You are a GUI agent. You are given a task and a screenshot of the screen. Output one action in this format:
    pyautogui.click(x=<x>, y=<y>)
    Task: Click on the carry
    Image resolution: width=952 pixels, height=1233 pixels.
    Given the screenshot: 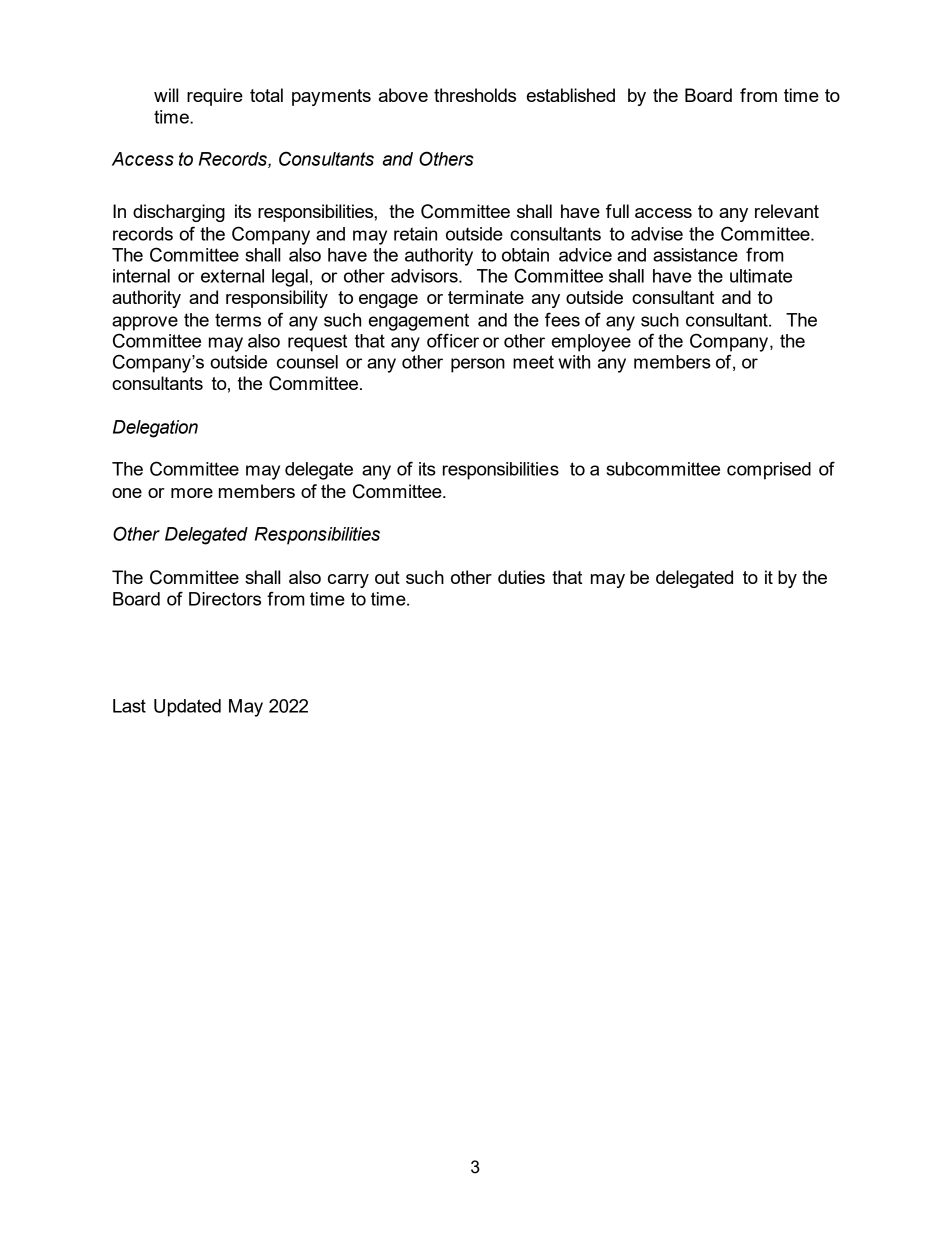 What is the action you would take?
    pyautogui.click(x=348, y=581)
